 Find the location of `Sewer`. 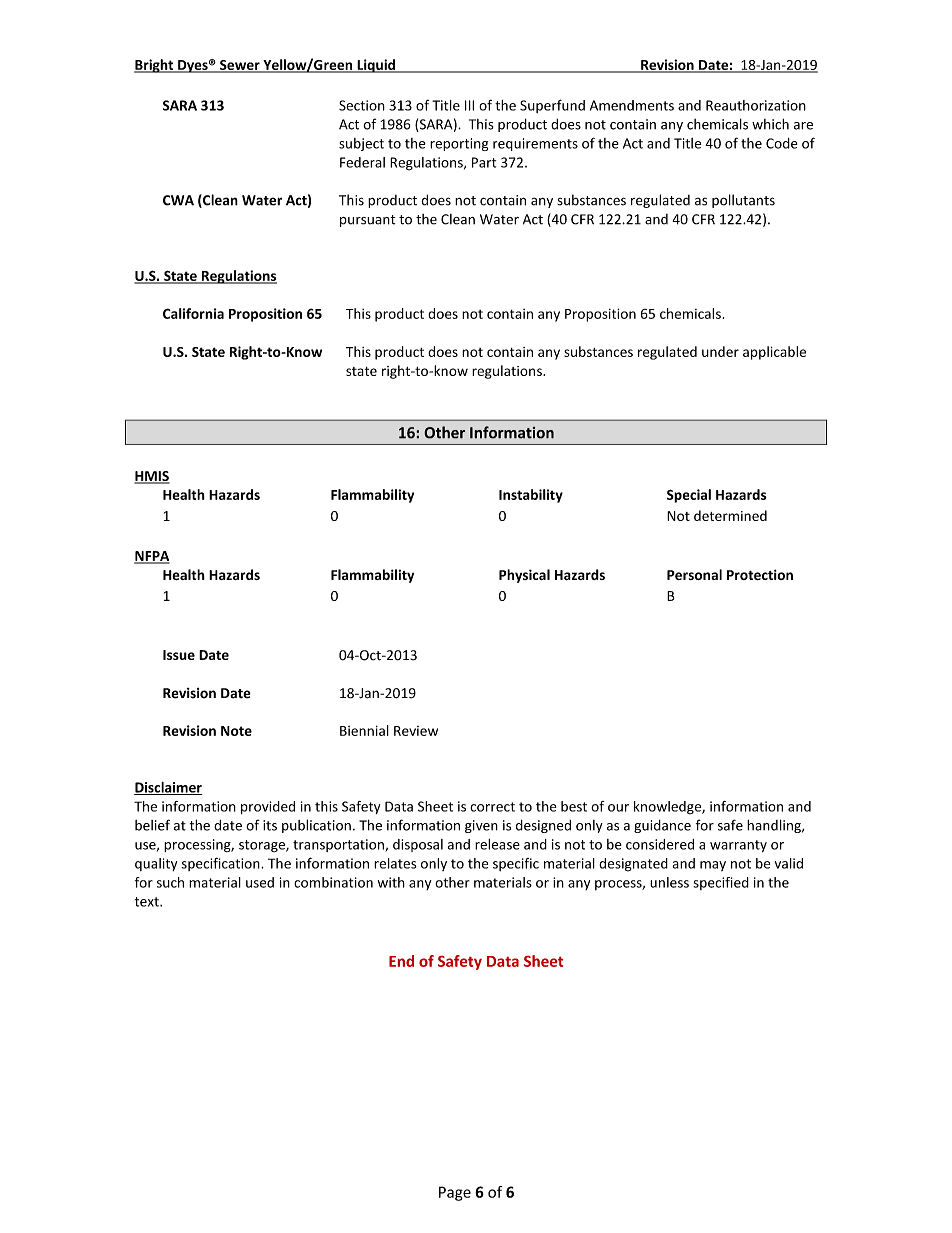

Sewer is located at coordinates (240, 66).
